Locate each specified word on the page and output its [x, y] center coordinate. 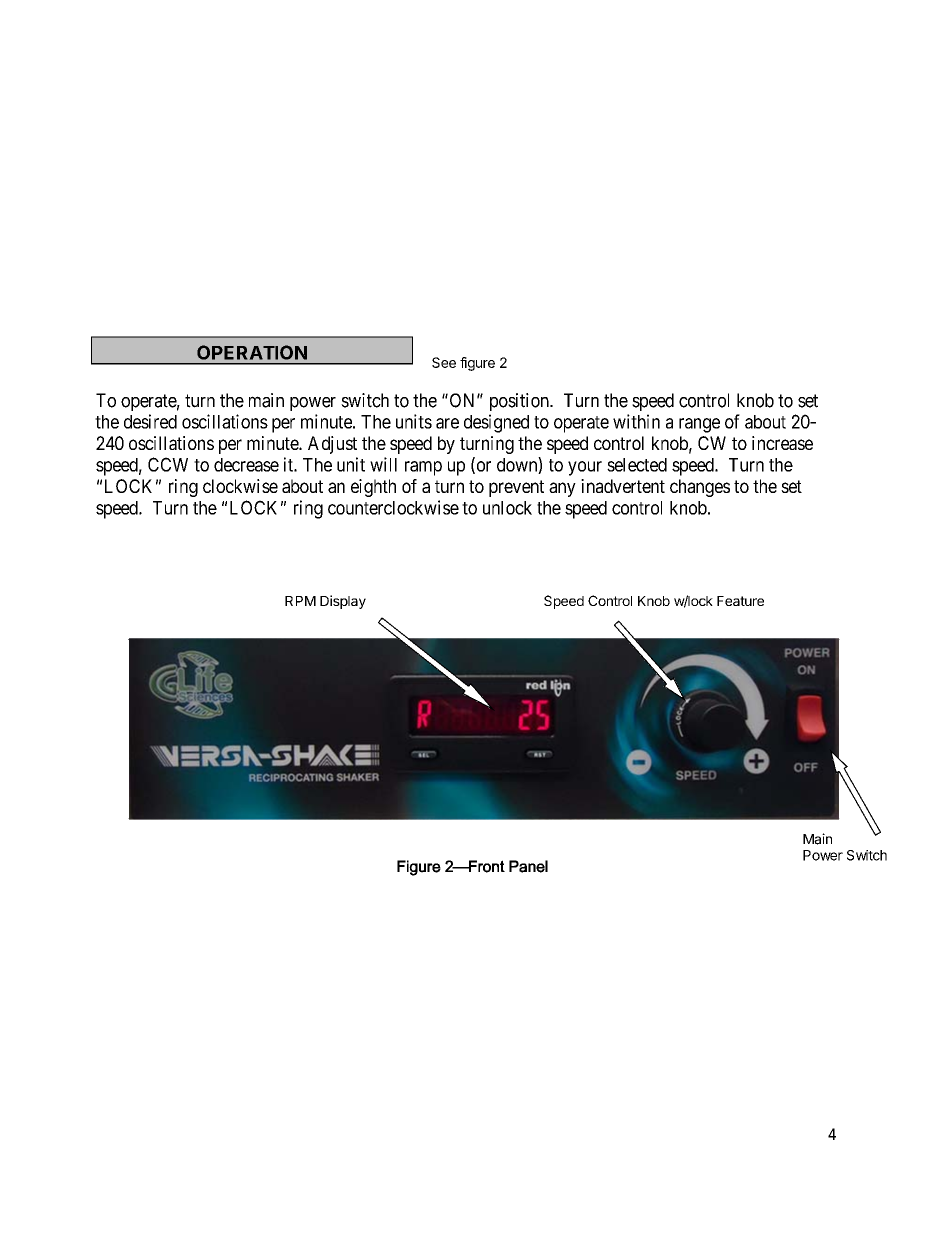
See [444, 362]
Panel [528, 866]
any [562, 489]
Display [343, 602]
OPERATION [252, 352]
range [699, 425]
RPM [300, 601]
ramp [423, 468]
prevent [516, 488]
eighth [373, 488]
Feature [740, 601]
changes [700, 488]
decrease [246, 465]
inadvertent [623, 486]
